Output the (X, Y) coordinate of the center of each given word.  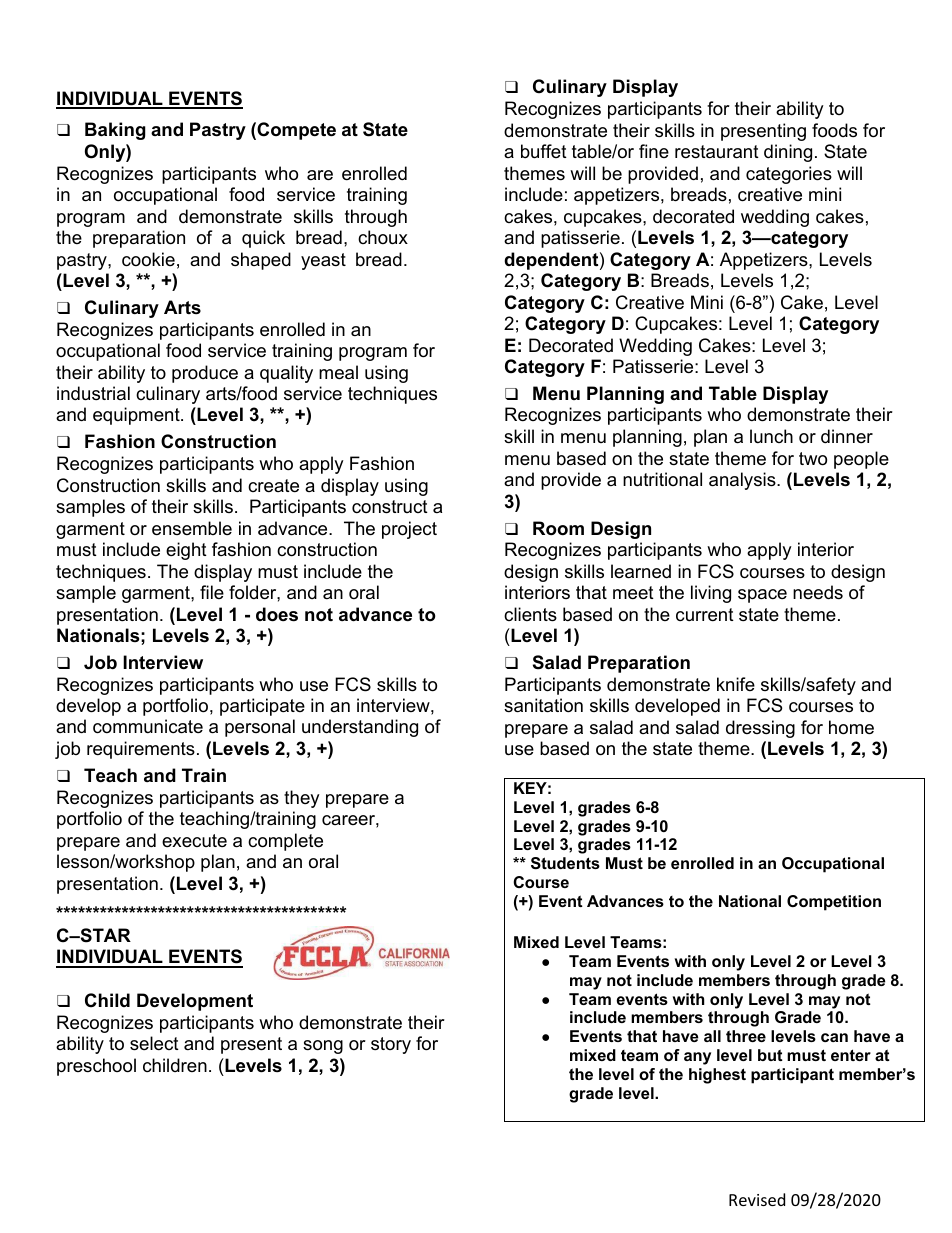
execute (194, 840)
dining (788, 153)
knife (736, 684)
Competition (834, 903)
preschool (96, 1067)
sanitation (543, 705)
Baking (115, 131)
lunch (771, 436)
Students (565, 863)
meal (338, 372)
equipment (137, 416)
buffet (544, 151)
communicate (148, 726)
